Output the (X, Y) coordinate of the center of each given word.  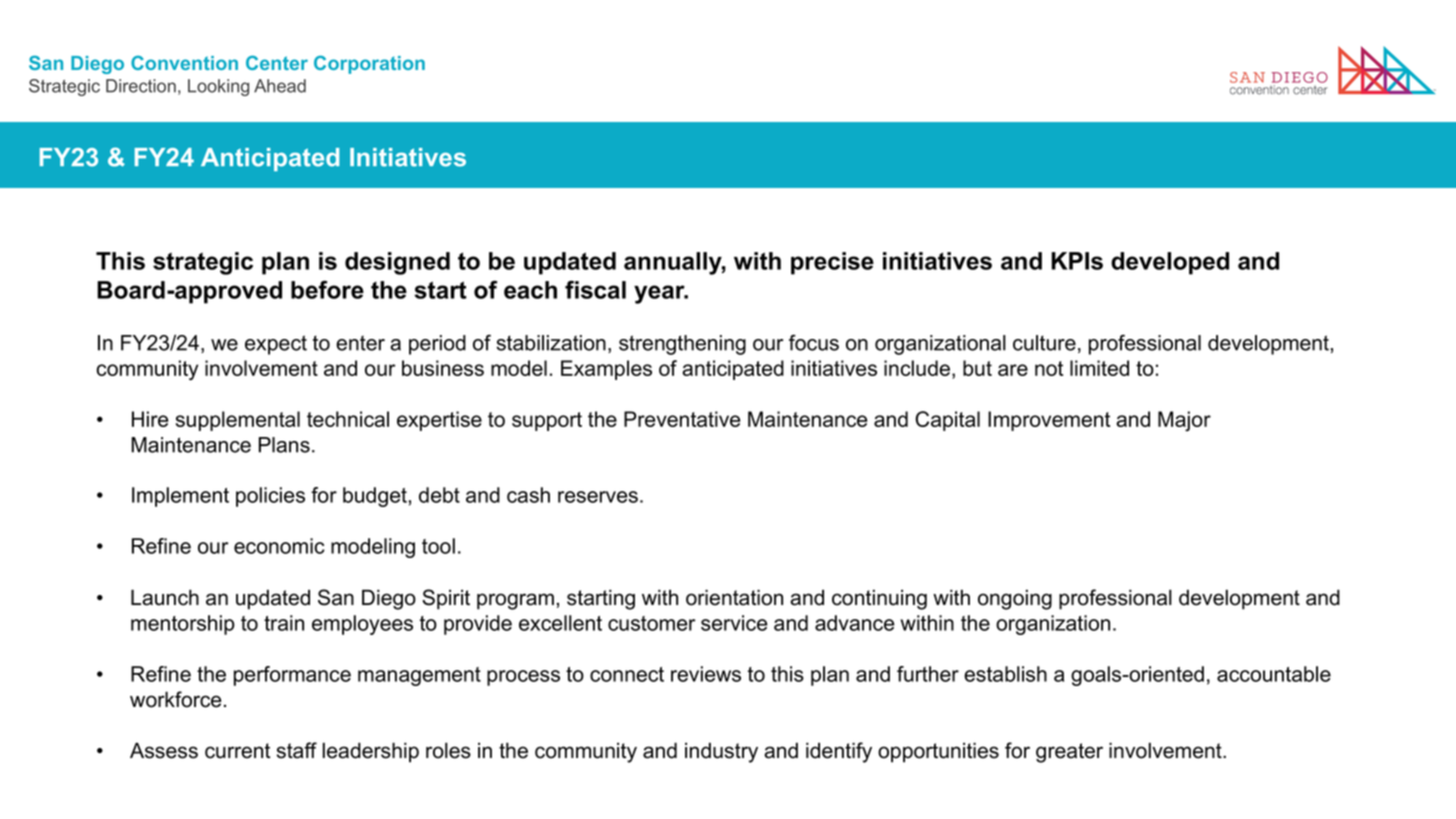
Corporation (369, 65)
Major (1184, 421)
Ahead (280, 86)
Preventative (682, 419)
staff (297, 750)
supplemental (238, 421)
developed (1170, 263)
